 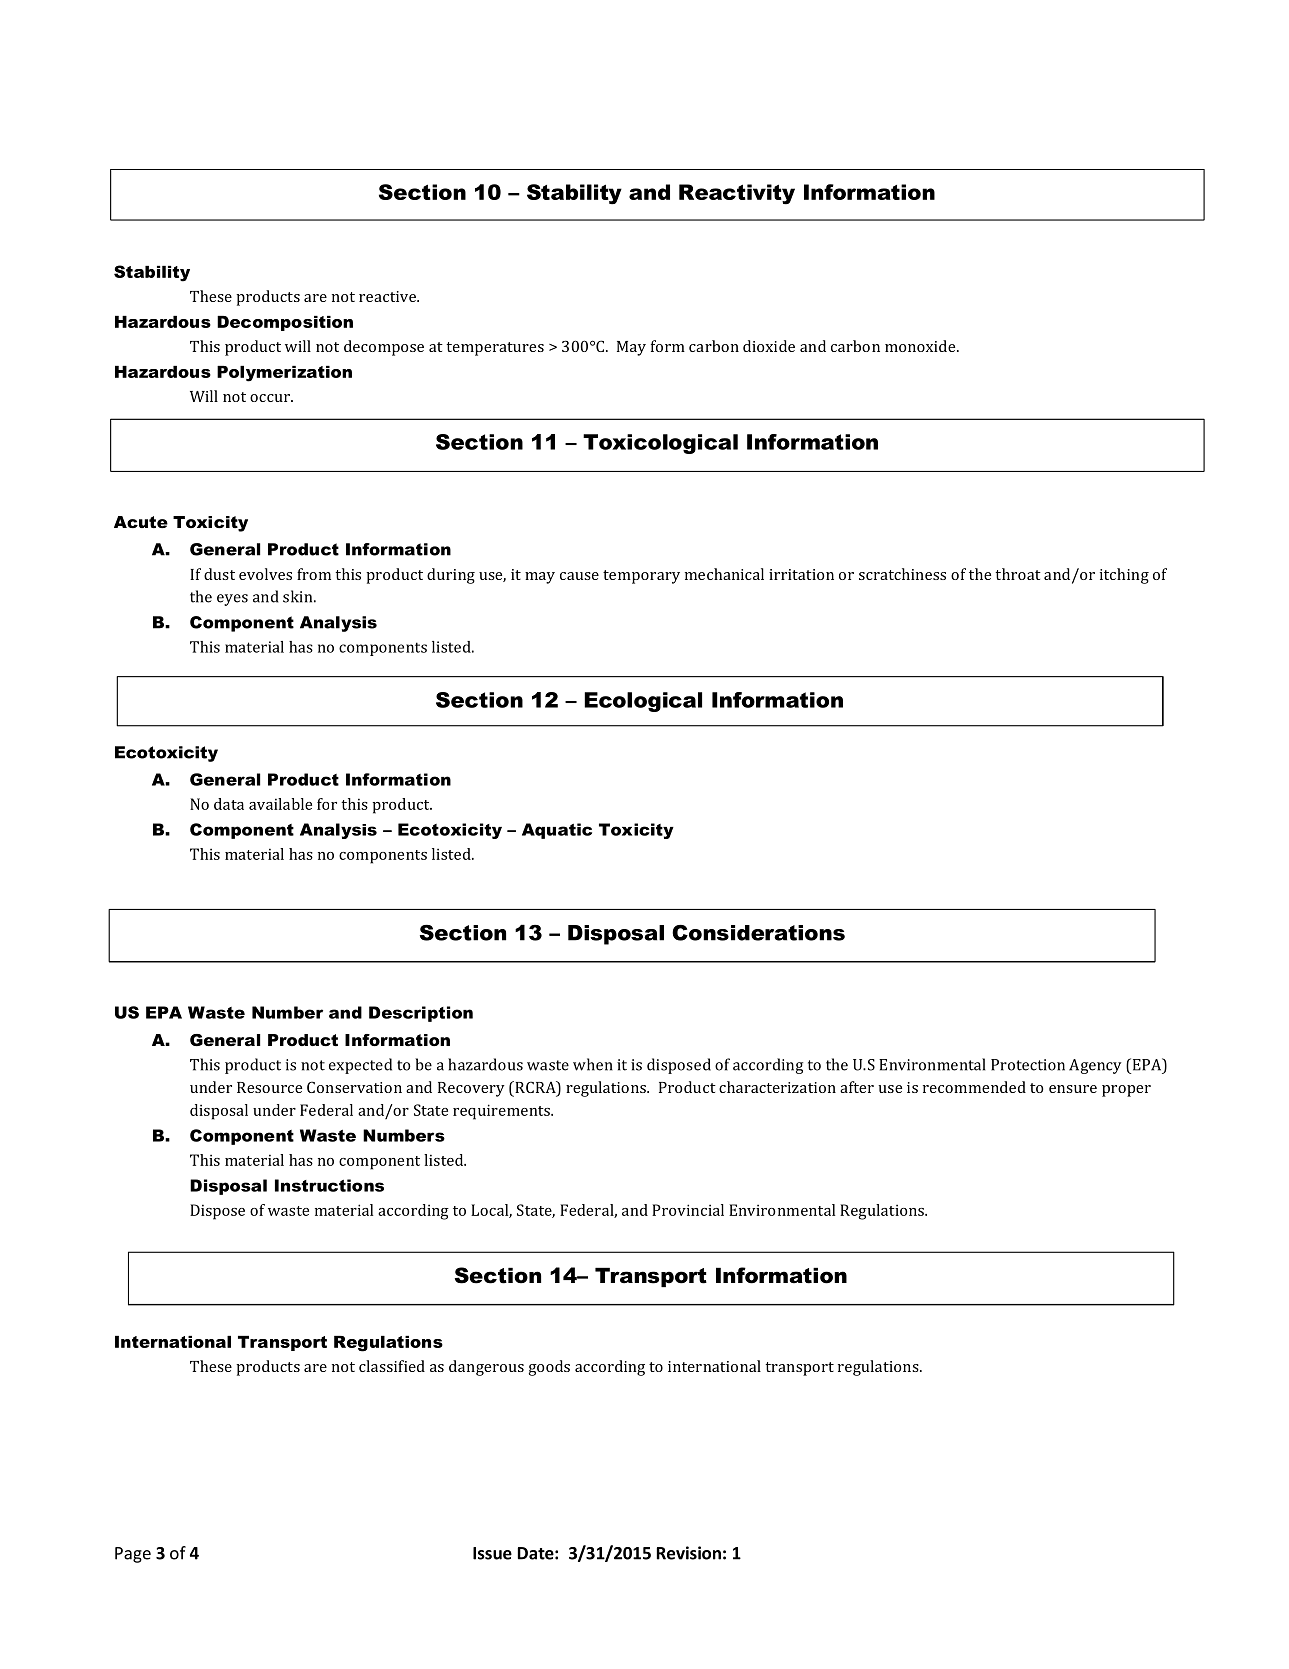 I want to click on monoxide, so click(x=921, y=346).
